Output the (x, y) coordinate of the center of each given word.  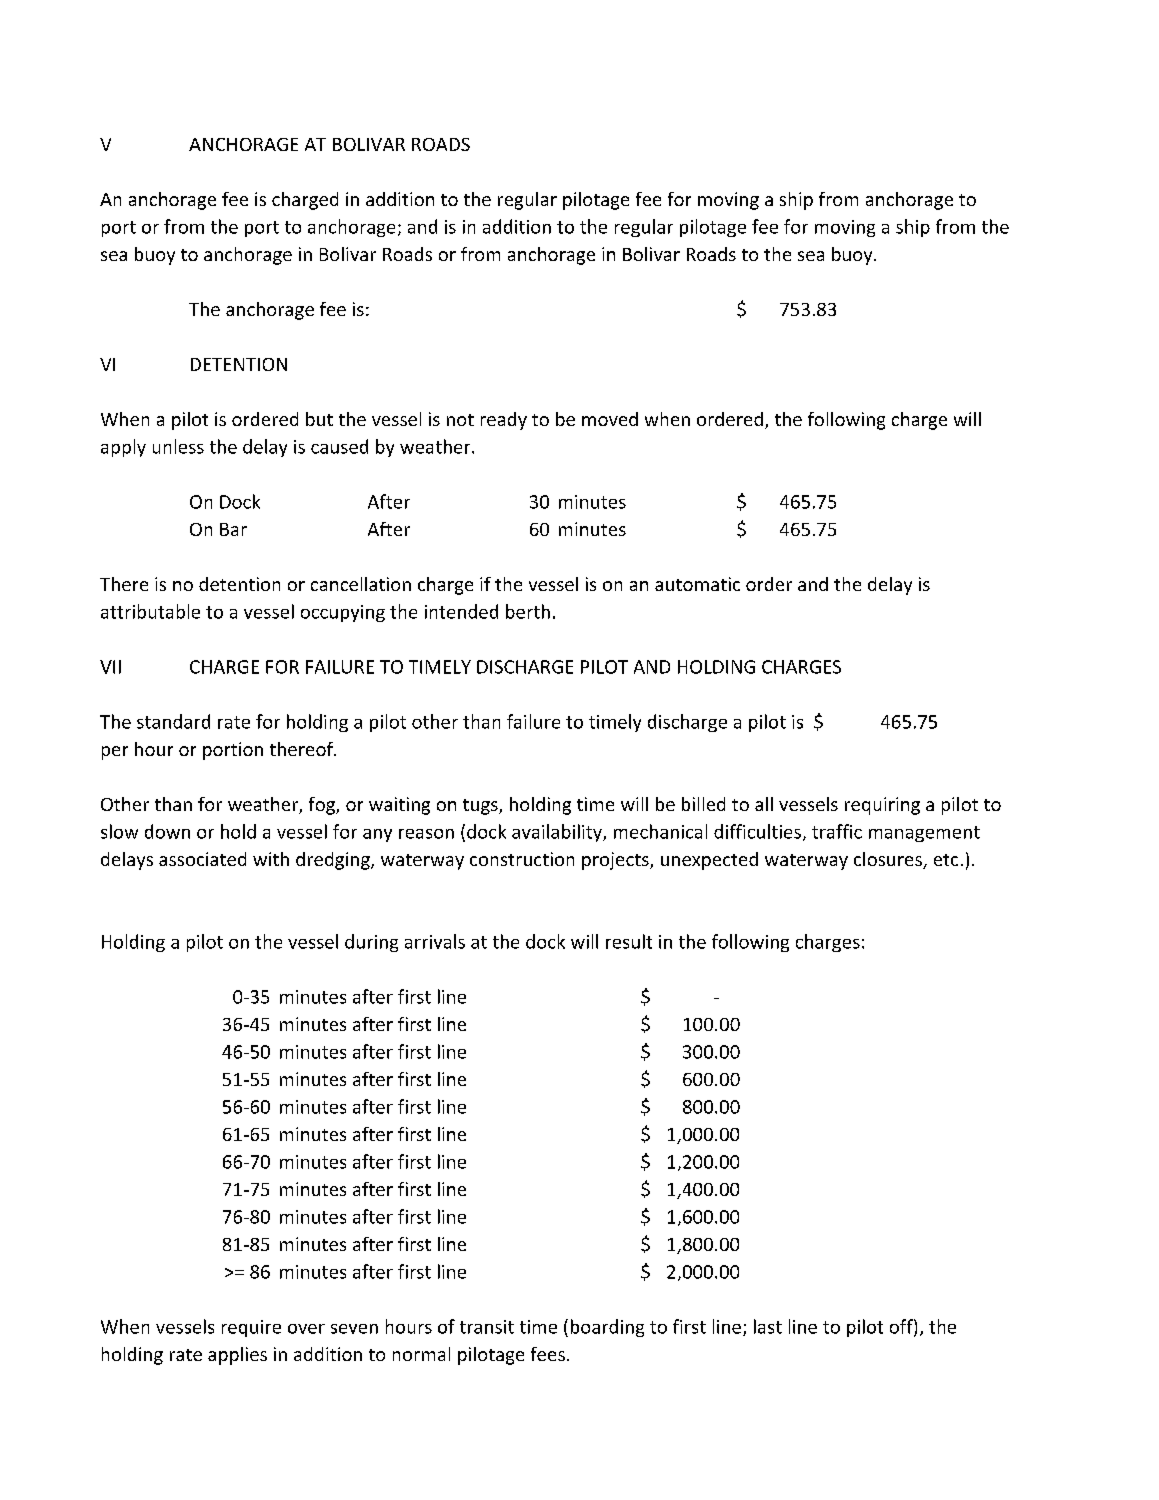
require (251, 1328)
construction (522, 859)
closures (889, 860)
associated (202, 859)
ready (504, 421)
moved (610, 419)
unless (178, 446)
